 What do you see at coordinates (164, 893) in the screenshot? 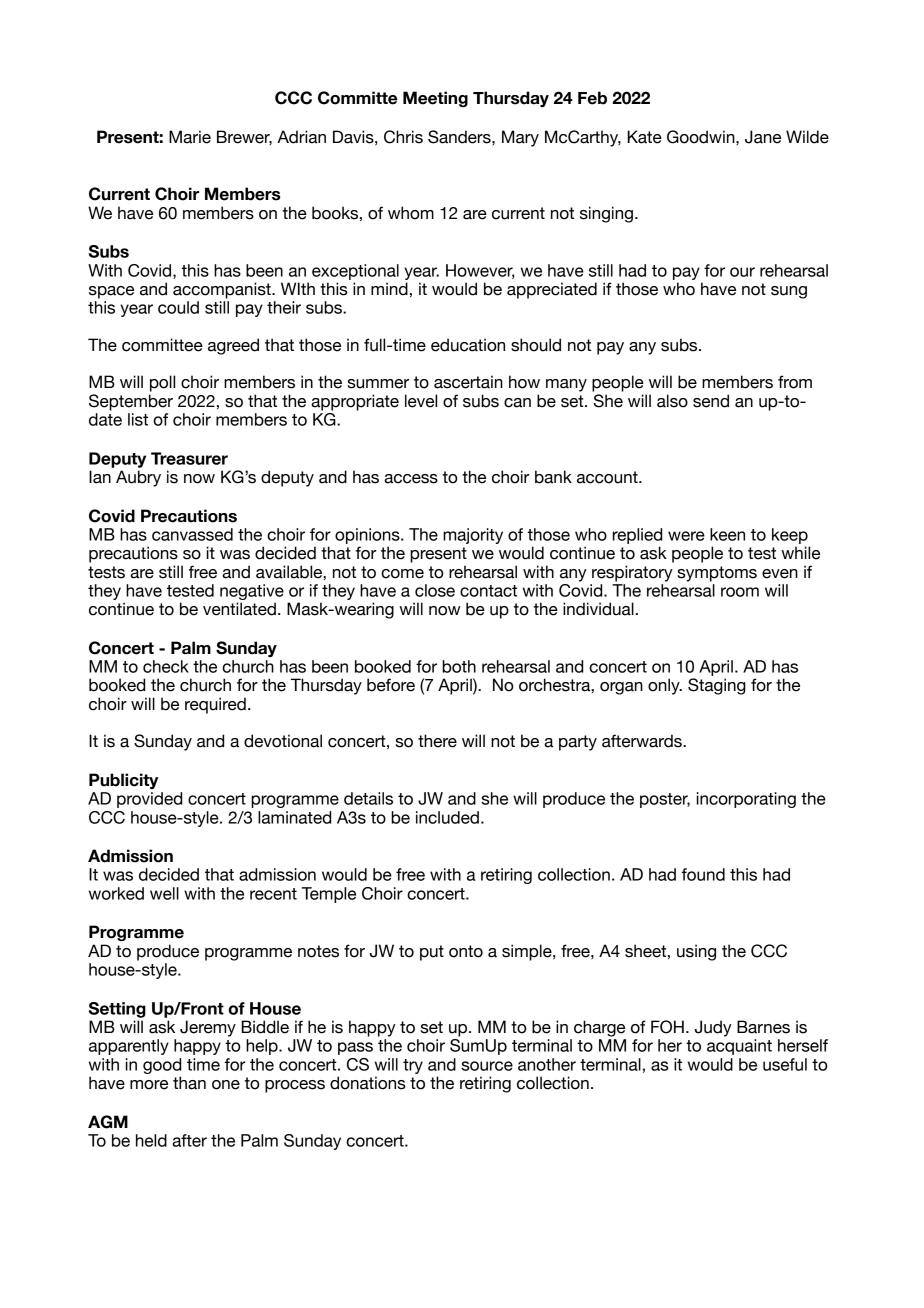
I see `well` at bounding box center [164, 893].
